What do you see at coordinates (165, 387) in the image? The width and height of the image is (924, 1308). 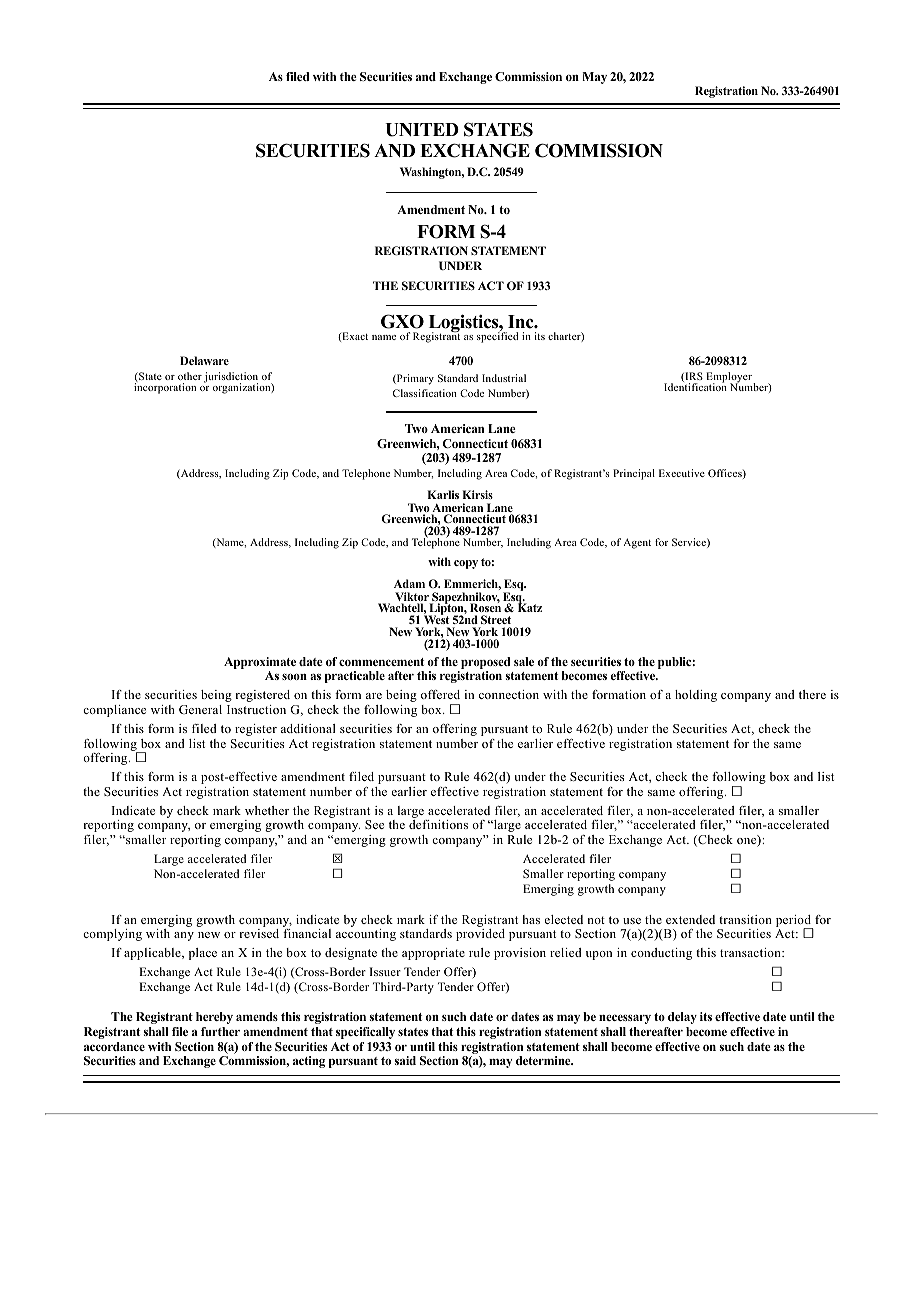 I see `incorporation` at bounding box center [165, 387].
